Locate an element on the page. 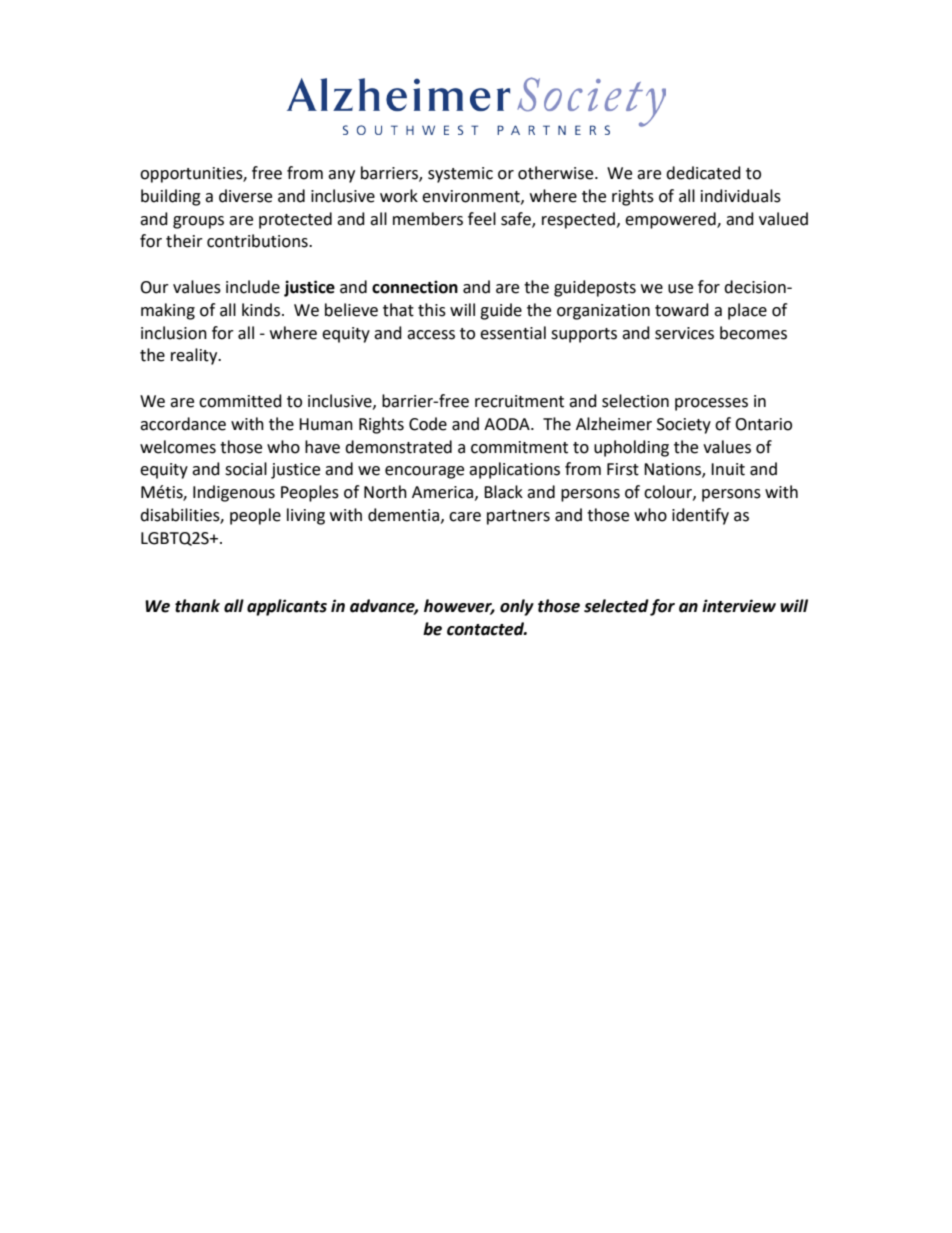 The height and width of the document is (1233, 952). environment is located at coordinates (472, 197).
